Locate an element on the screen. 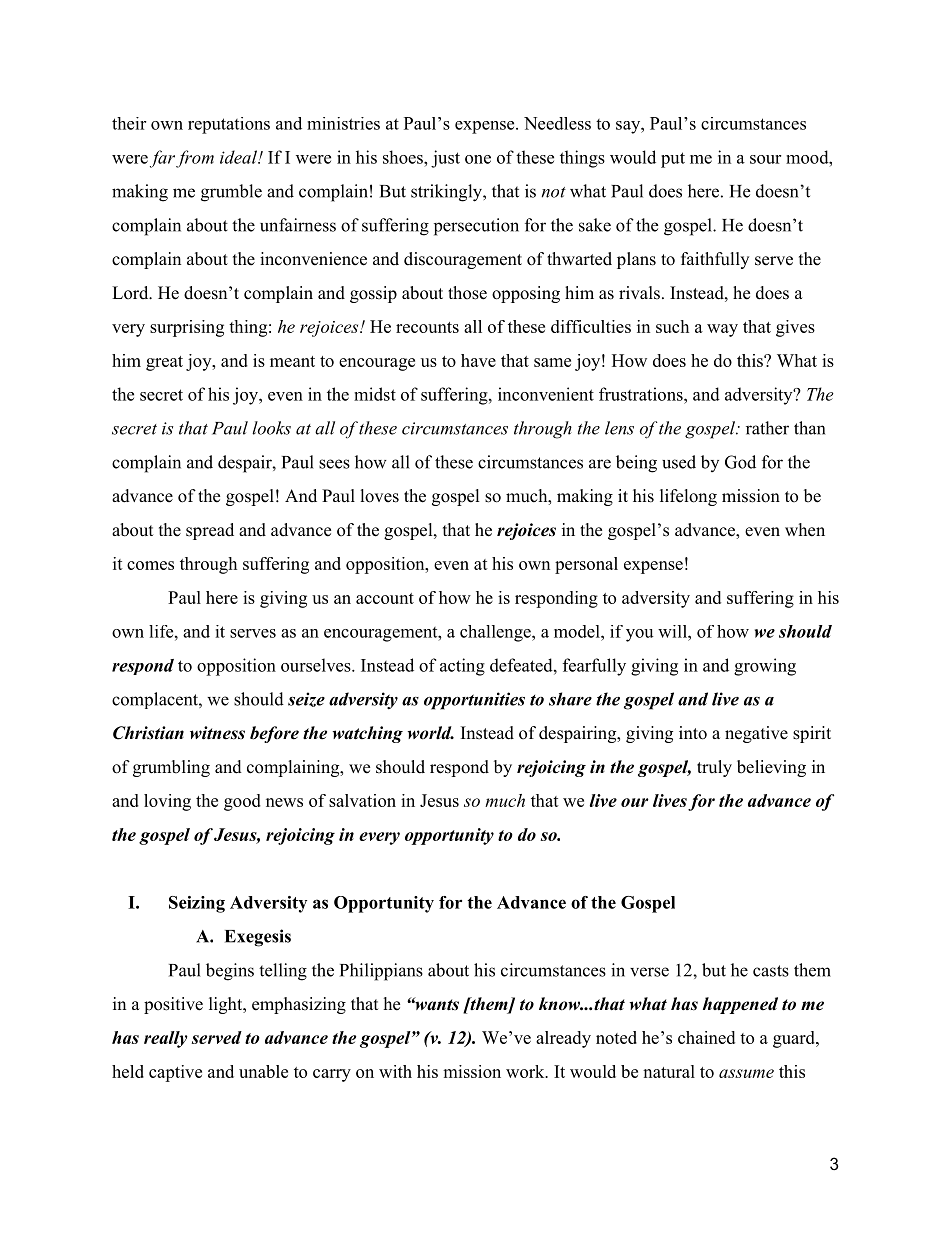 This screenshot has height=1233, width=952. one is located at coordinates (478, 159).
